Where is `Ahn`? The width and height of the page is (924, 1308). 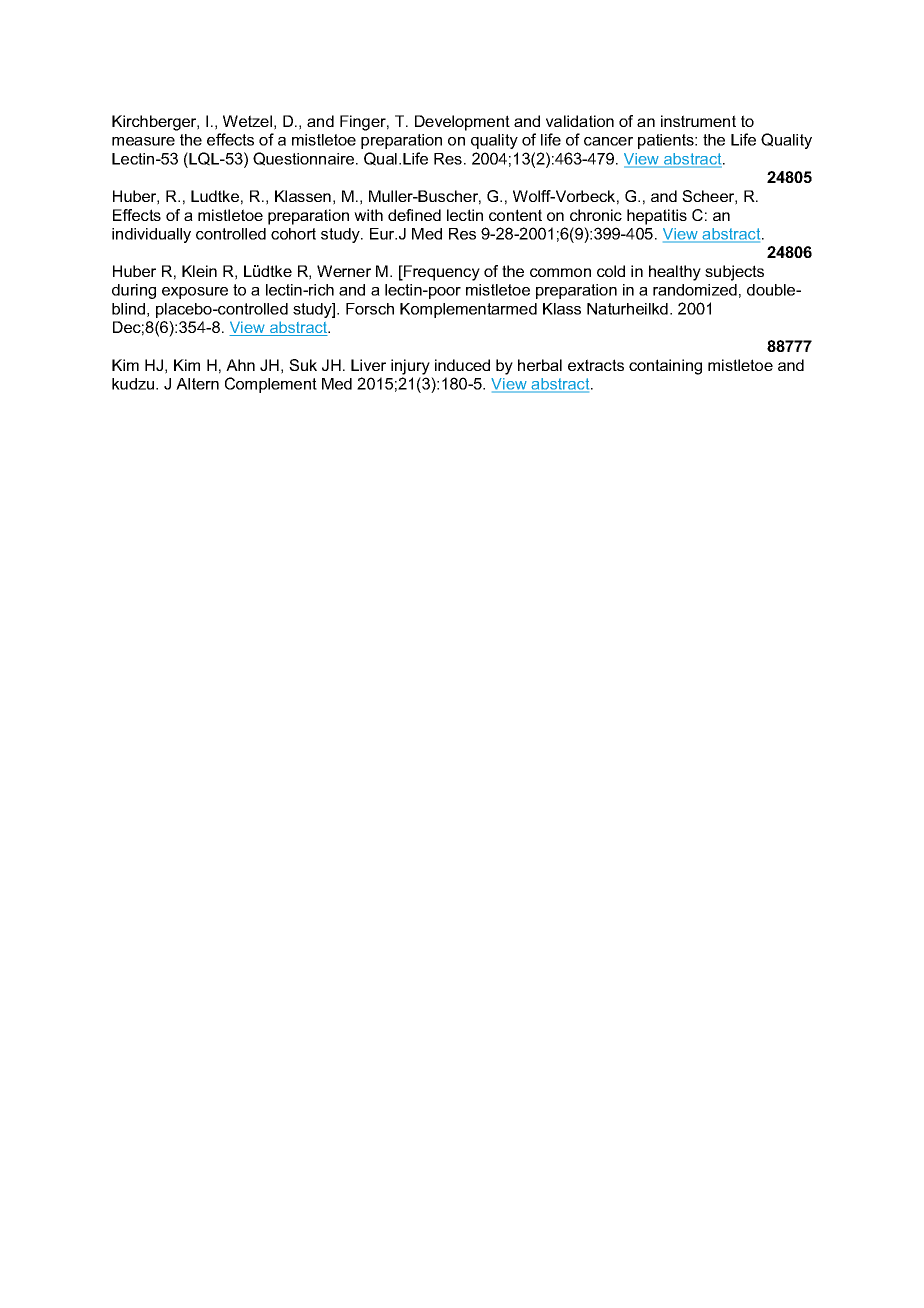 Ahn is located at coordinates (240, 365).
